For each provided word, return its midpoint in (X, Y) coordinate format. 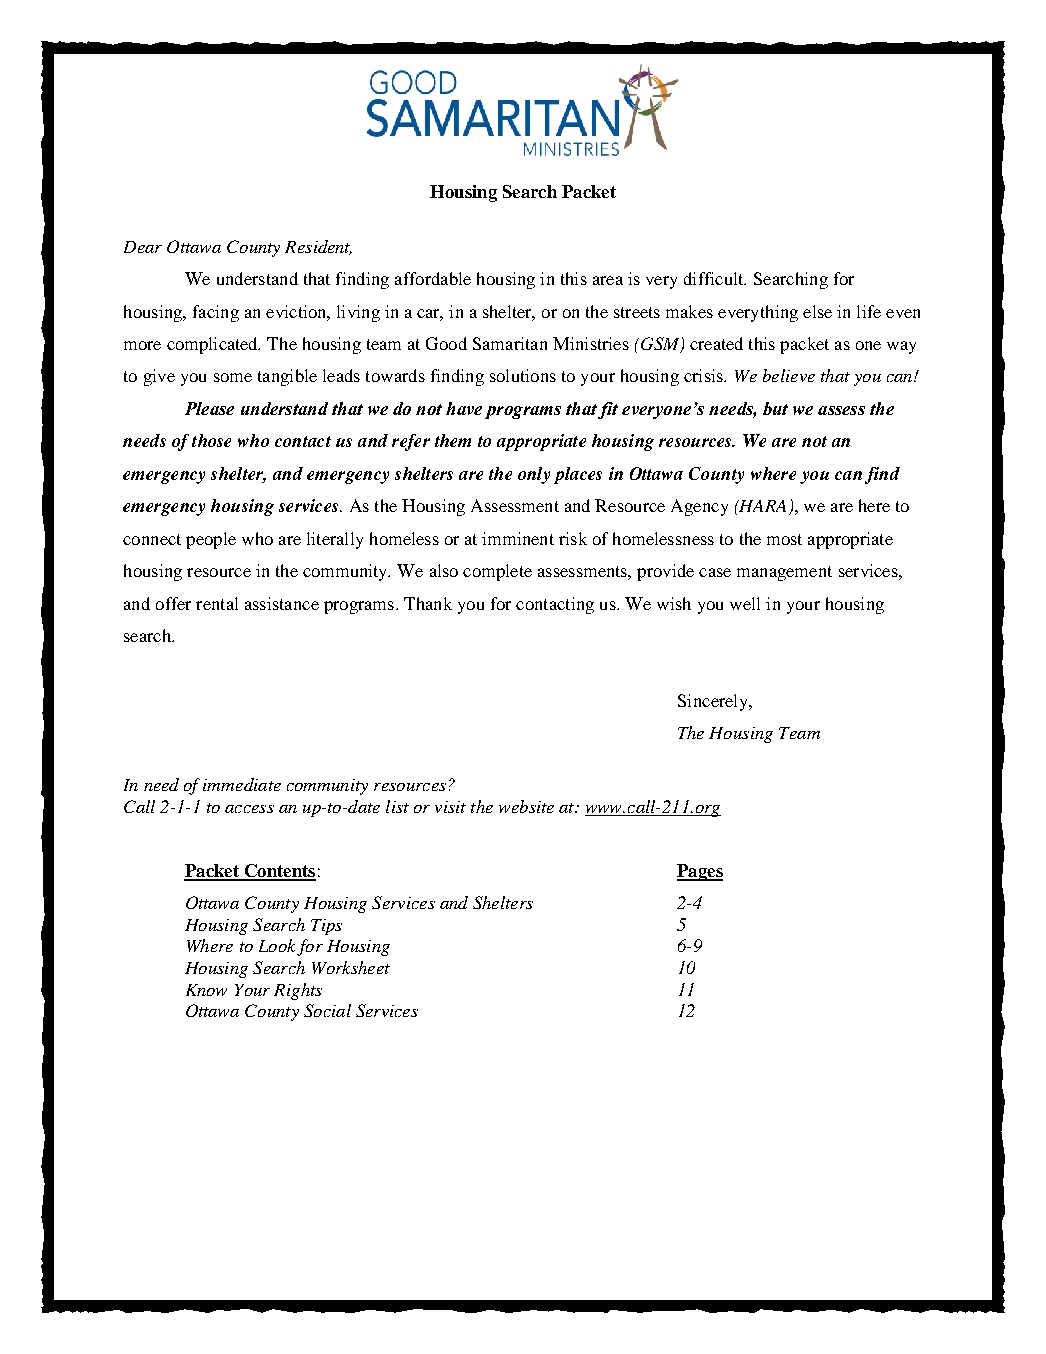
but (775, 408)
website (526, 806)
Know (206, 990)
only (534, 475)
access (249, 809)
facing (216, 313)
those (211, 440)
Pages (700, 872)
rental (217, 603)
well (745, 603)
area (608, 280)
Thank (428, 603)
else (817, 311)
